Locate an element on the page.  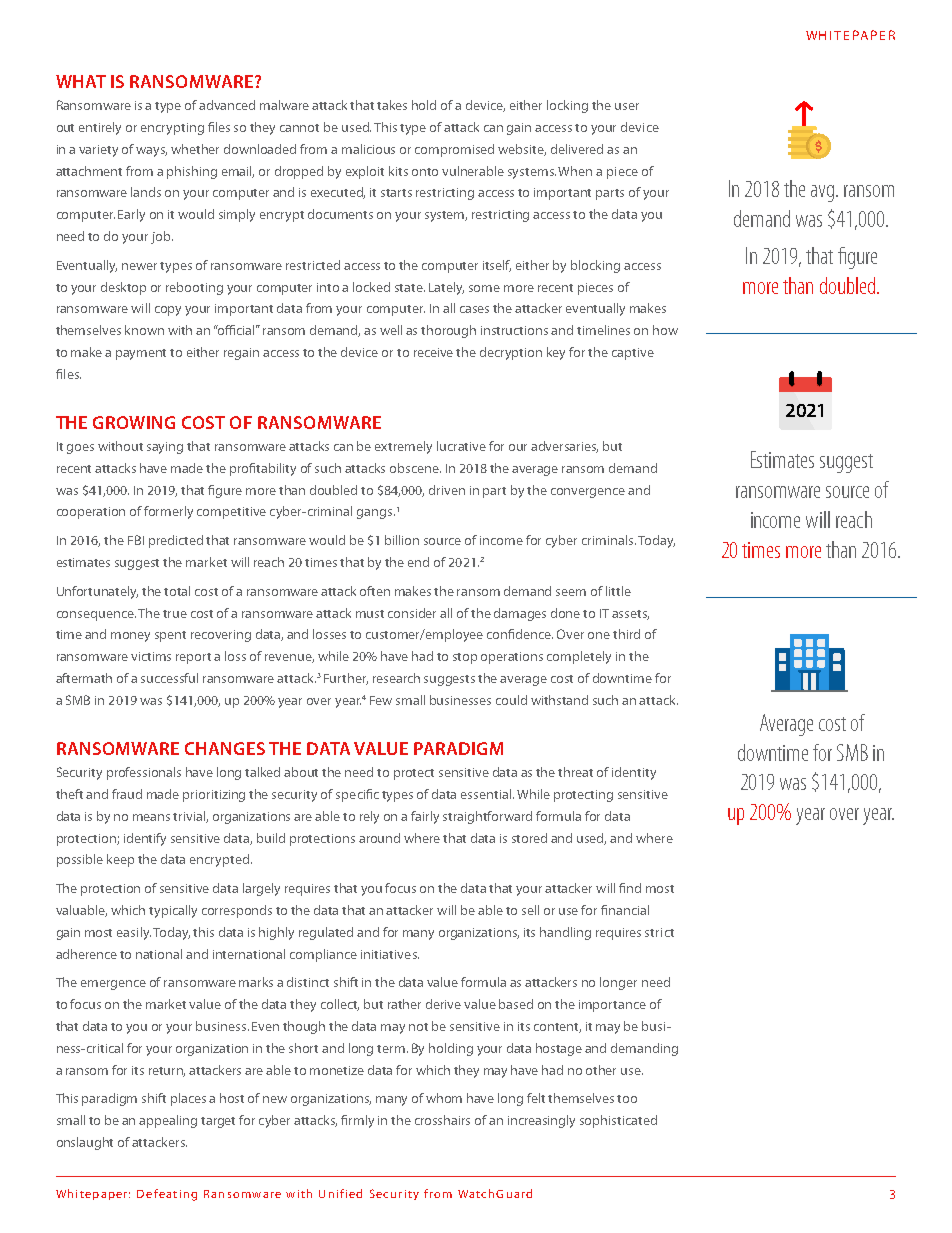
too is located at coordinates (627, 1099).
